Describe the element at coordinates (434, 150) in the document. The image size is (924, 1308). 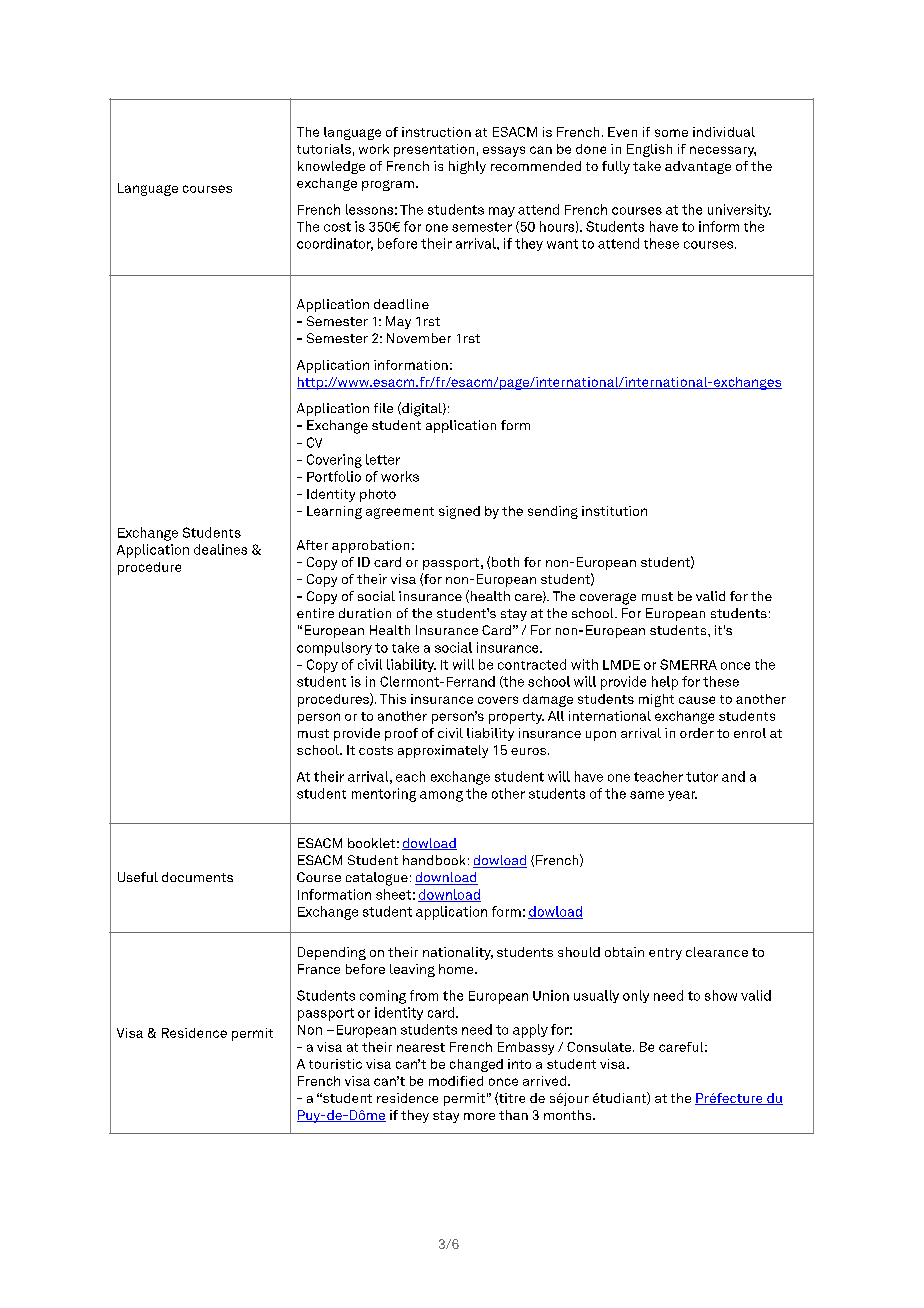
I see `presentation` at that location.
